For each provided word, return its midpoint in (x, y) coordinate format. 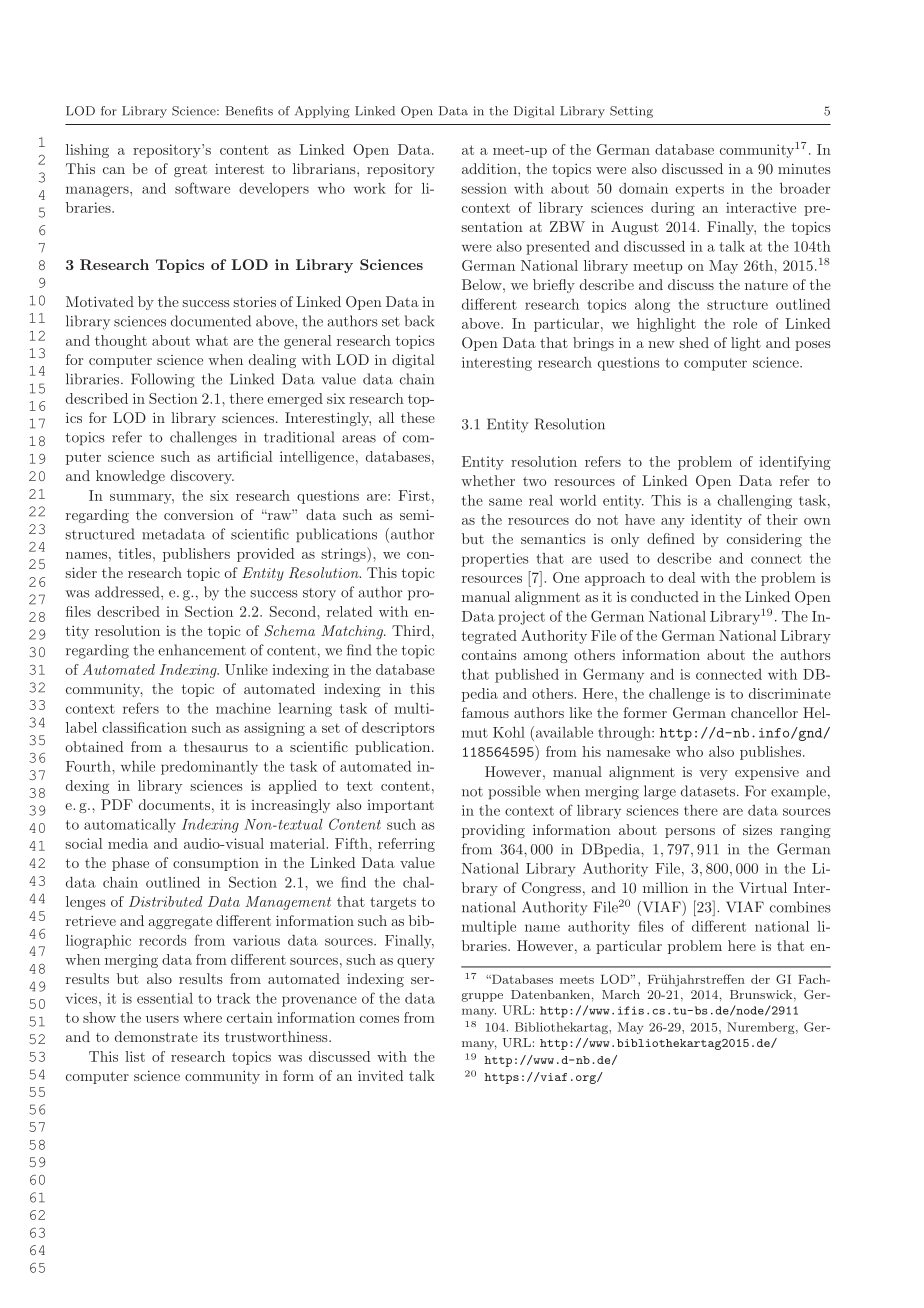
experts (699, 190)
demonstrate (156, 1036)
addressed (128, 592)
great (190, 170)
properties (495, 560)
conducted (665, 596)
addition (490, 168)
